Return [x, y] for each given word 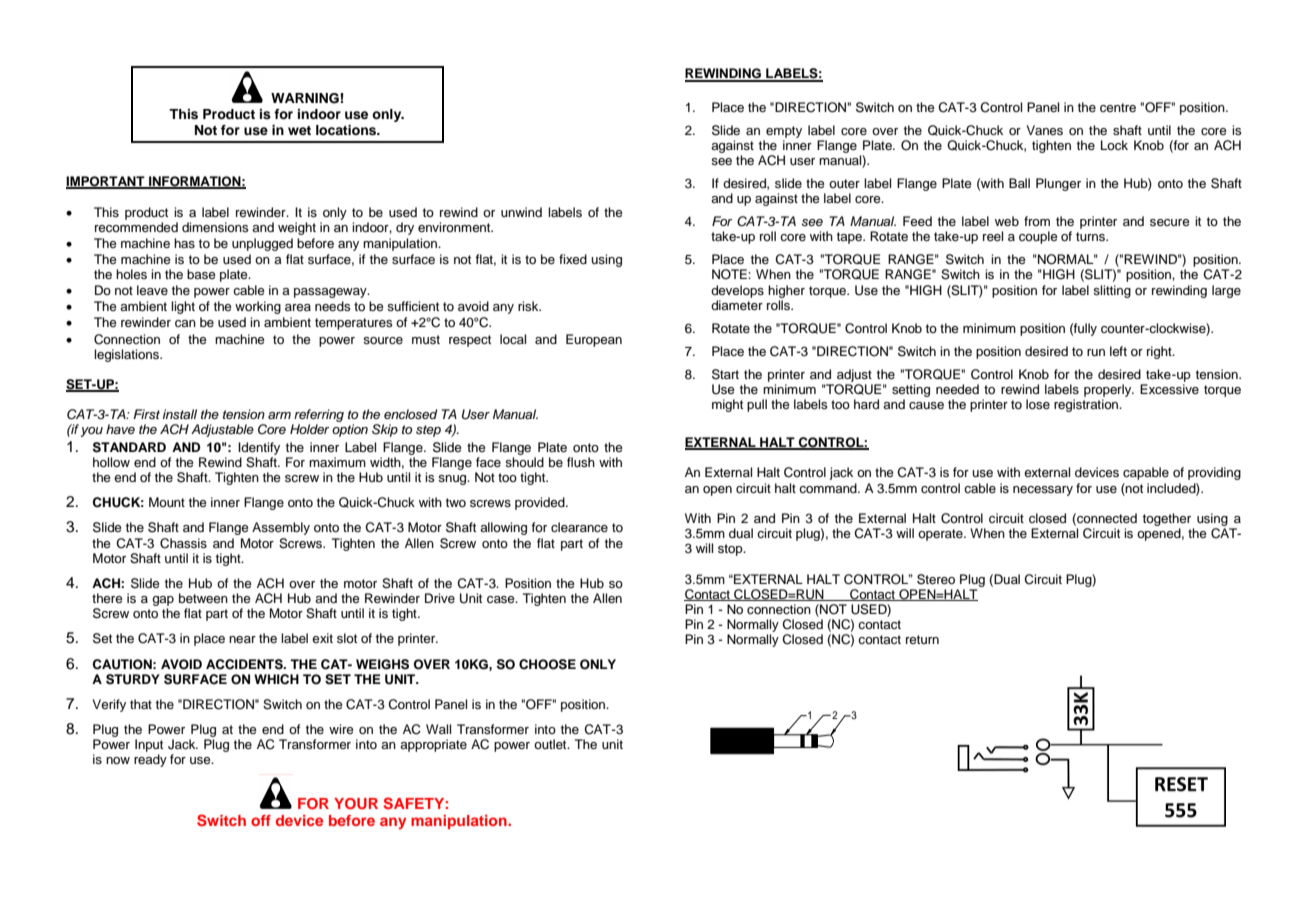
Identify [259, 448]
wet [299, 130]
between [203, 598]
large [1226, 291]
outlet [551, 744]
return [922, 639]
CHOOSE [547, 664]
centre [1118, 107]
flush [581, 462]
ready [150, 760]
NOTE [730, 274]
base [201, 274]
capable [1146, 473]
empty [784, 132]
